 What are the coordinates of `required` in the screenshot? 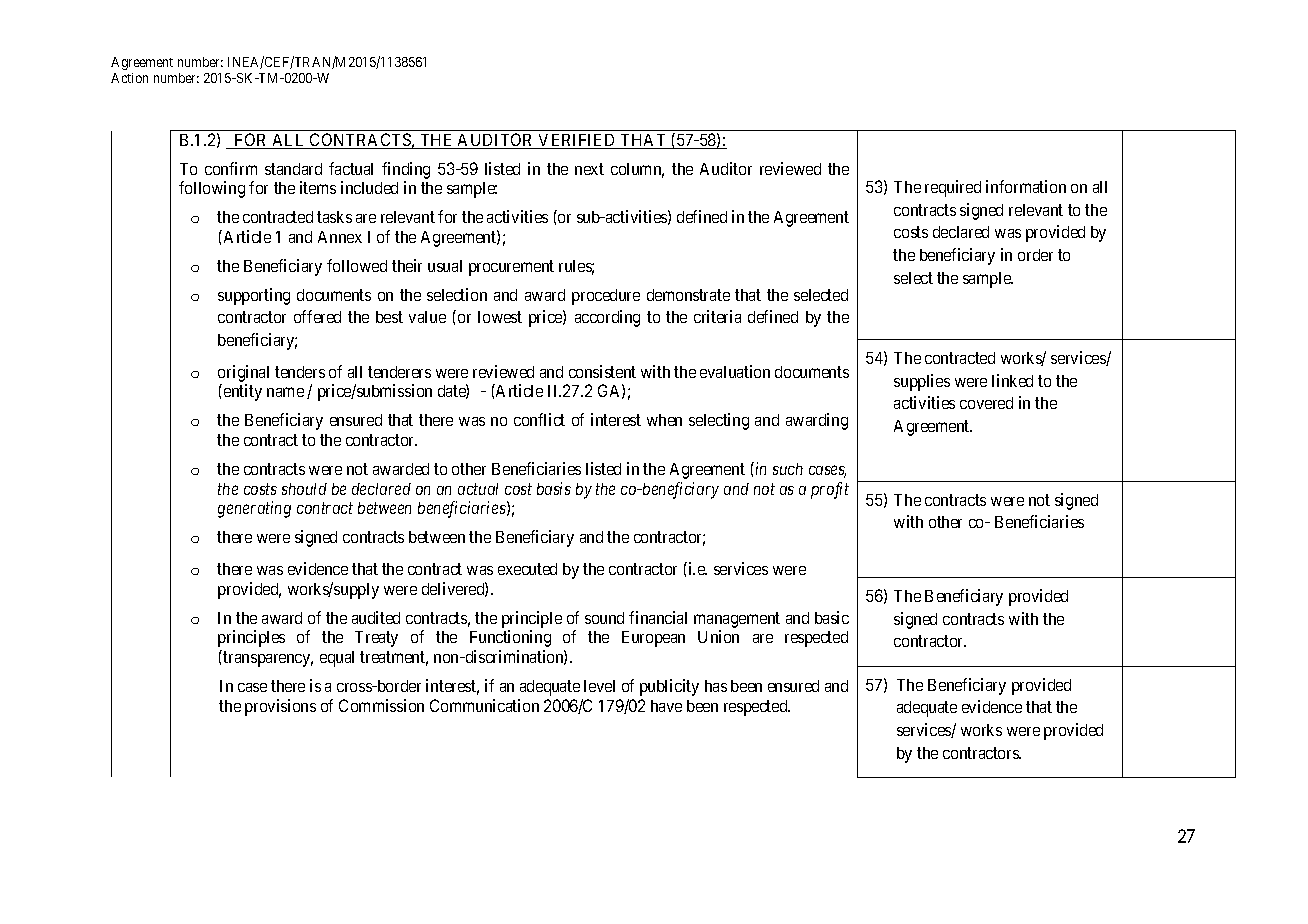 It's located at (953, 188).
